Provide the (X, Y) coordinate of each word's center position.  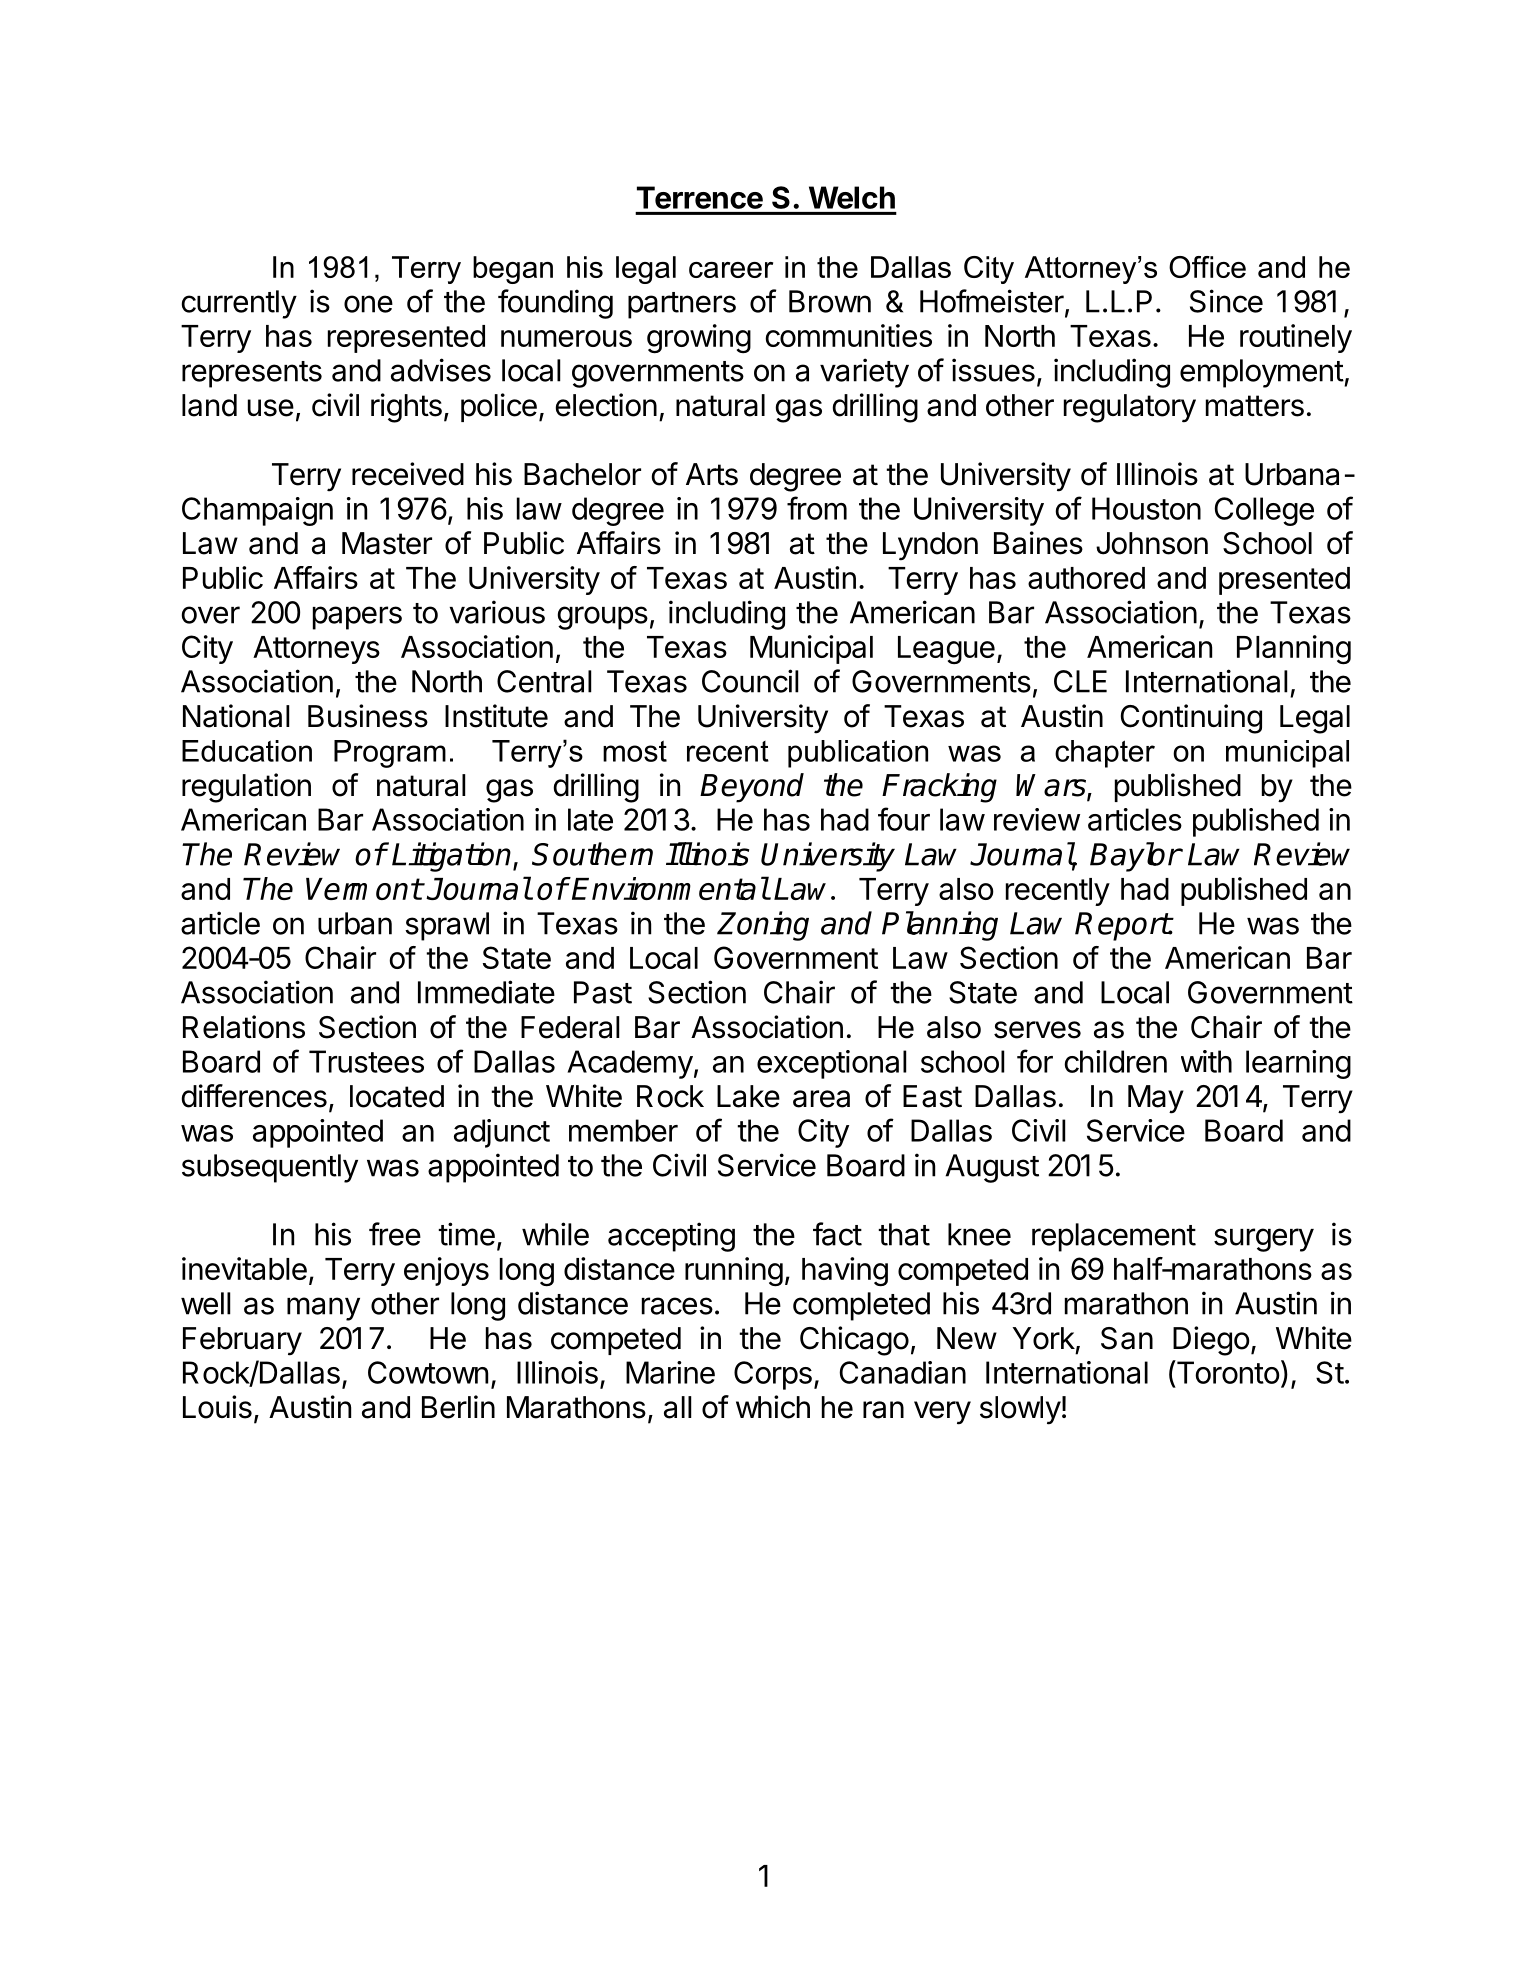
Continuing (1191, 719)
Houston (1146, 508)
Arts (712, 474)
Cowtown (428, 1372)
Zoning (763, 926)
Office (1207, 267)
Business (368, 716)
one (368, 304)
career (731, 270)
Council (750, 681)
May (1156, 1099)
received (408, 474)
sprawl (447, 926)
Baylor (1135, 857)
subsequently (270, 1168)
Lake (748, 1096)
